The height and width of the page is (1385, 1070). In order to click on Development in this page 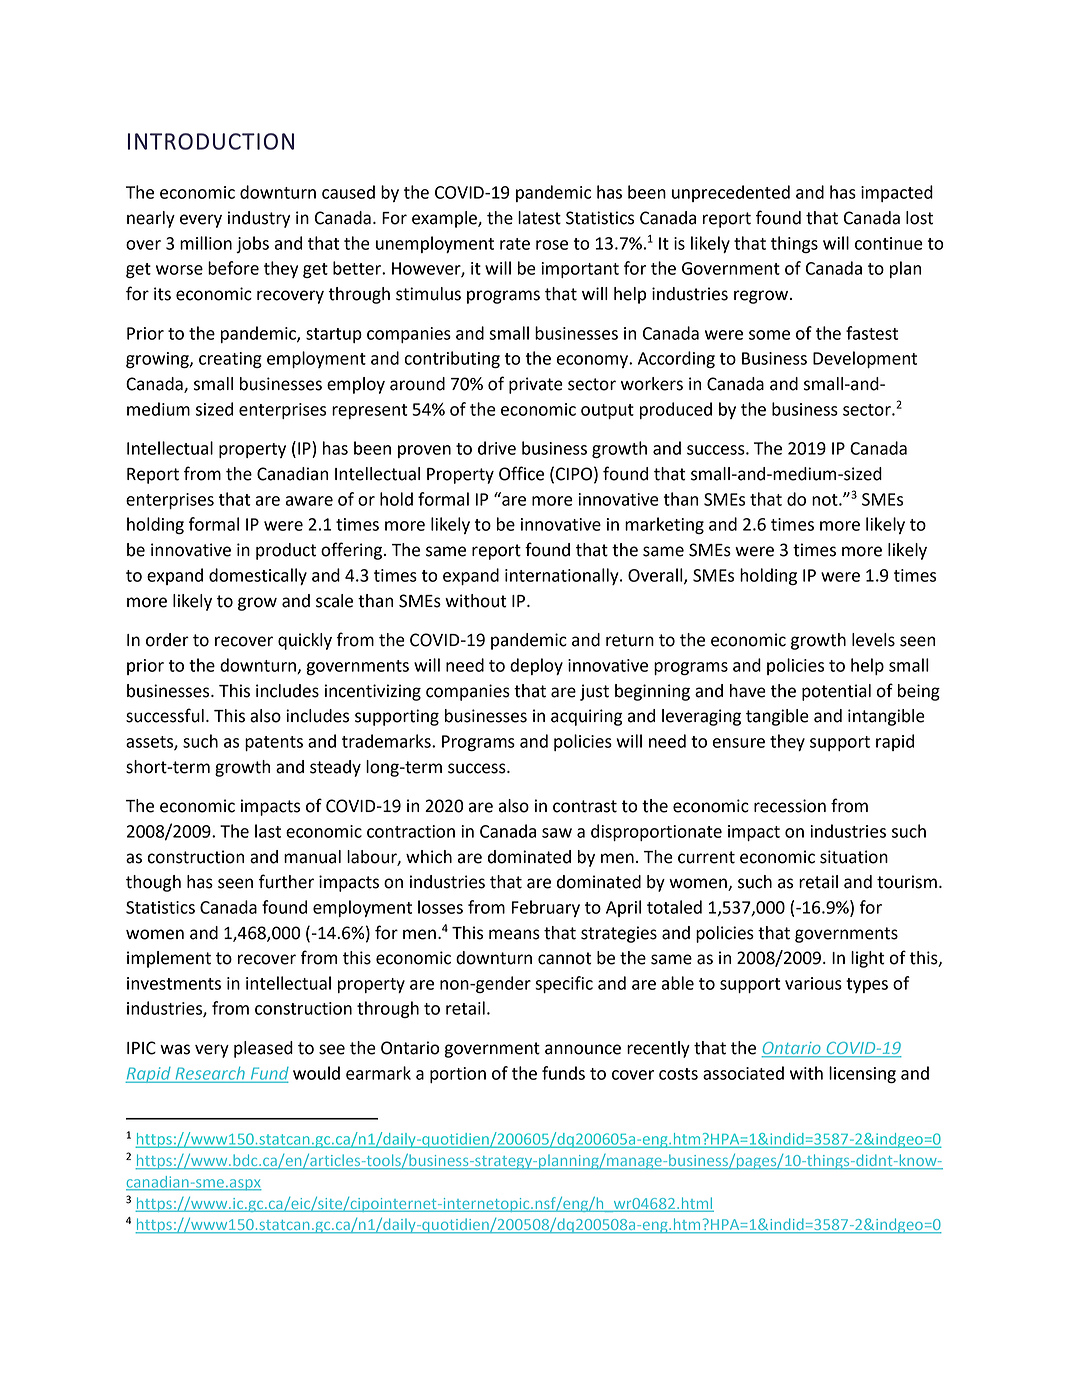, I will do `click(865, 359)`.
